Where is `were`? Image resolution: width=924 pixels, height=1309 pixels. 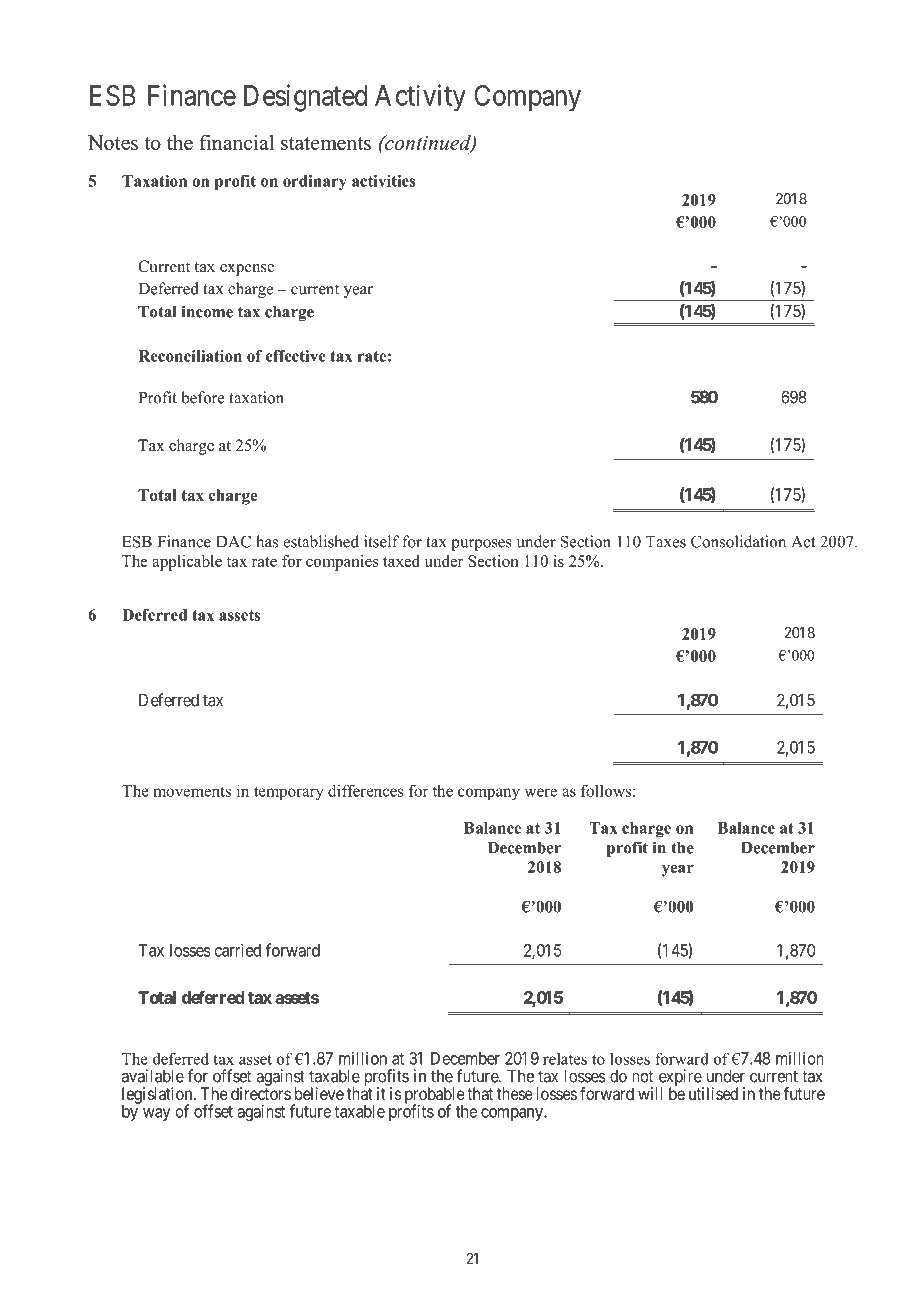
were is located at coordinates (541, 792).
